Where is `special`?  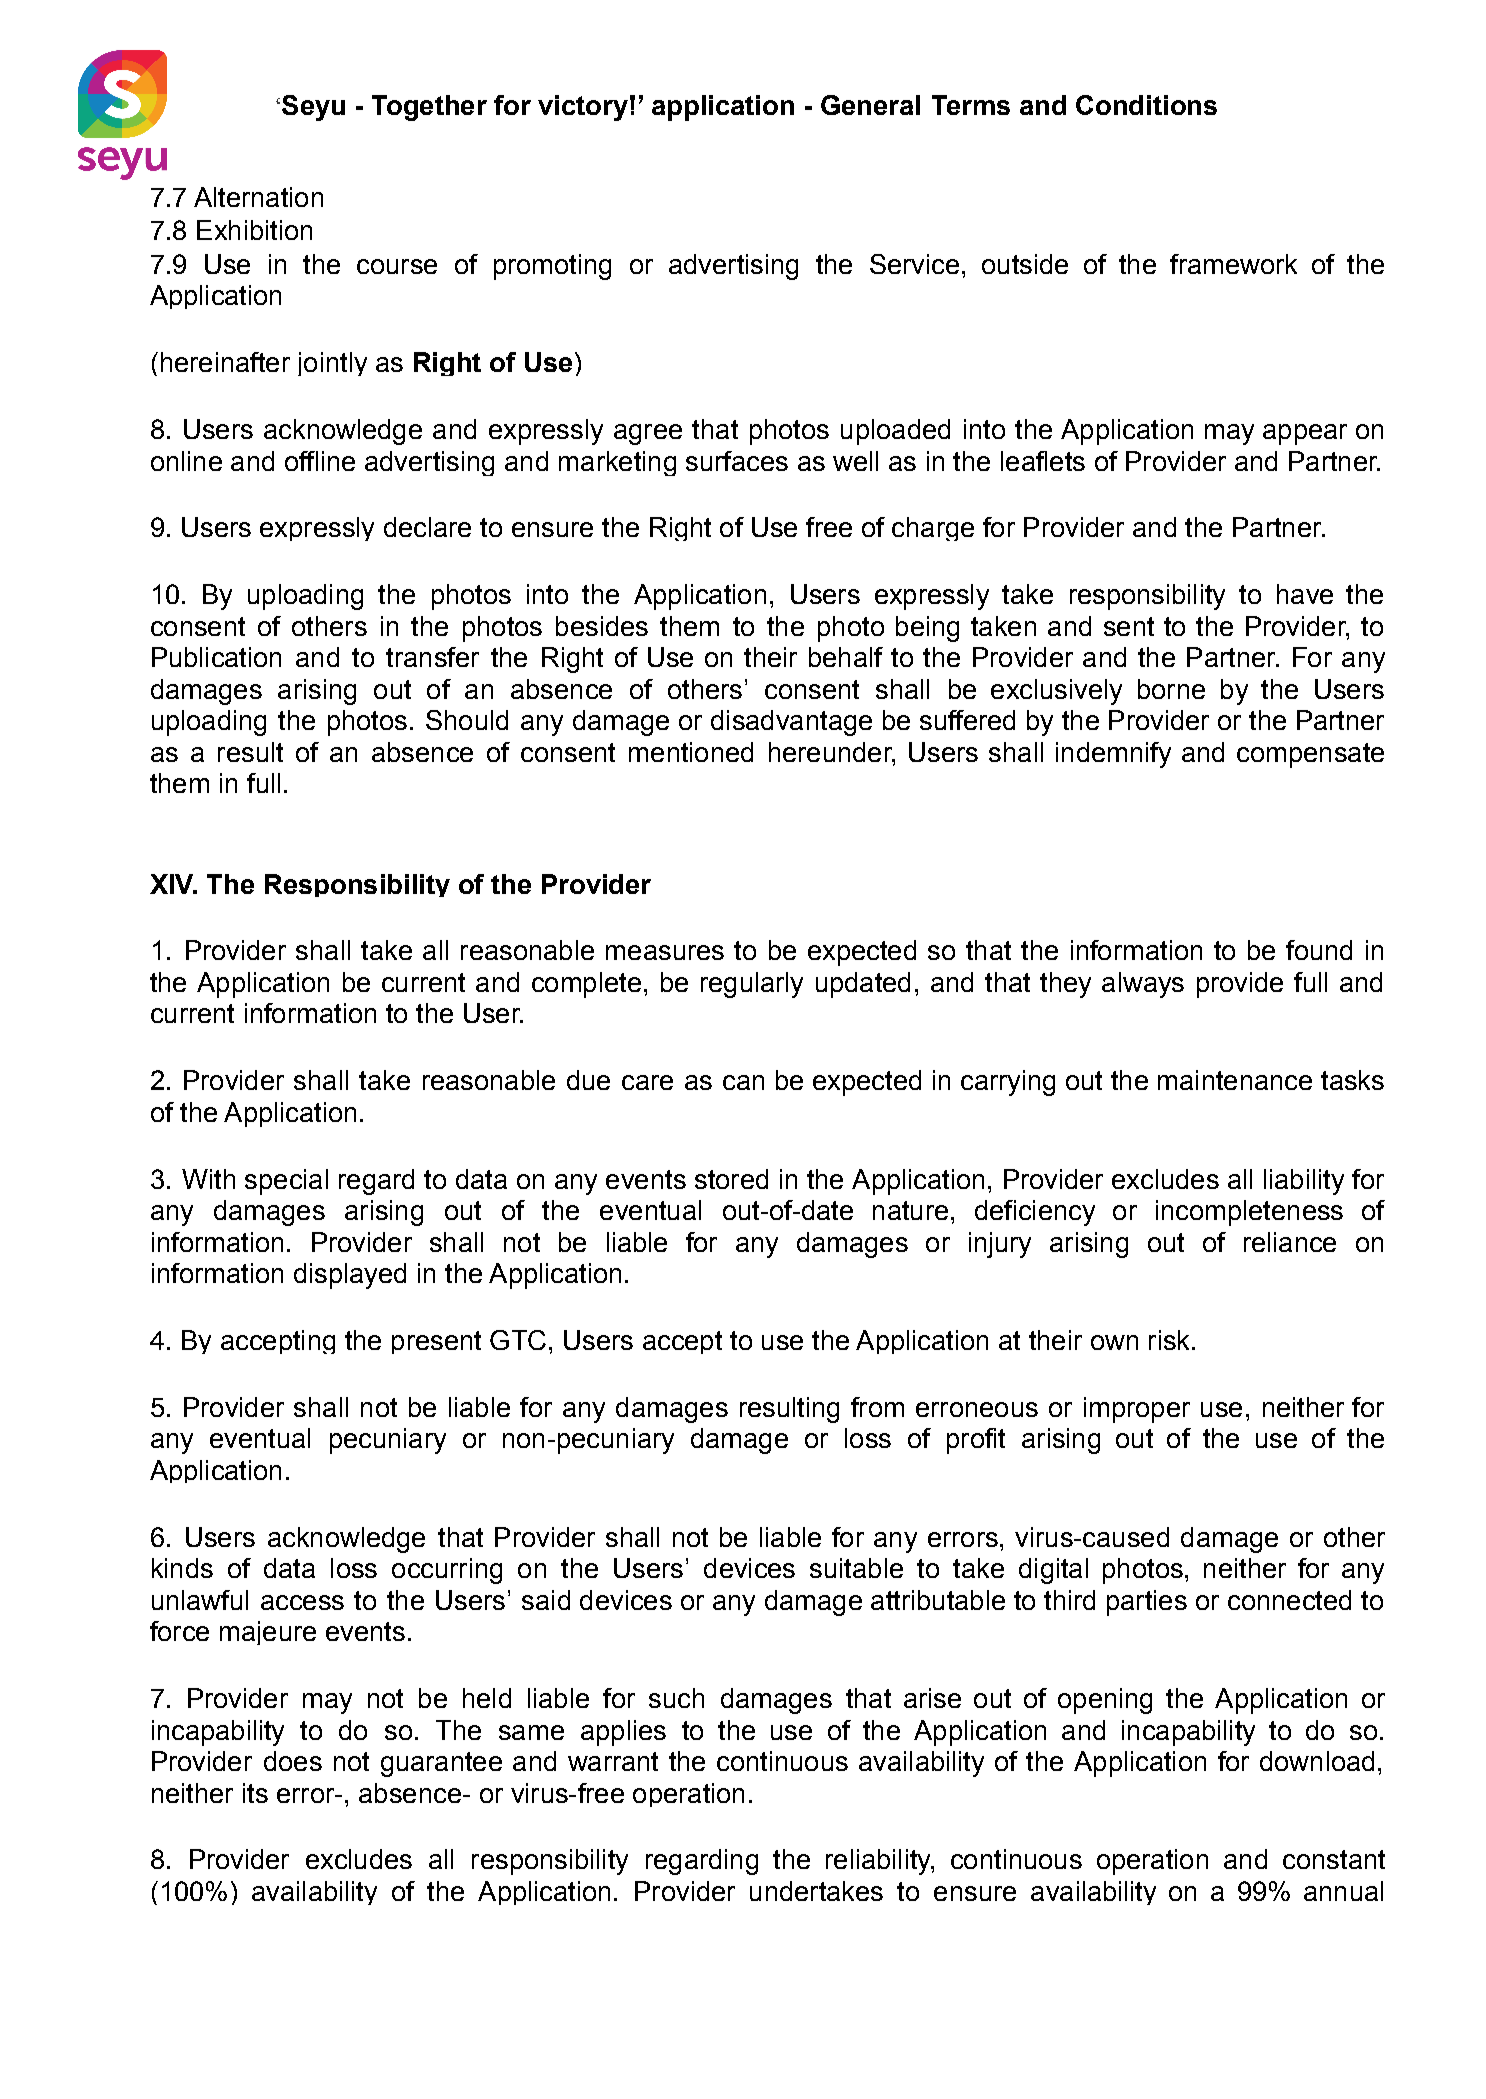
special is located at coordinates (286, 1182).
